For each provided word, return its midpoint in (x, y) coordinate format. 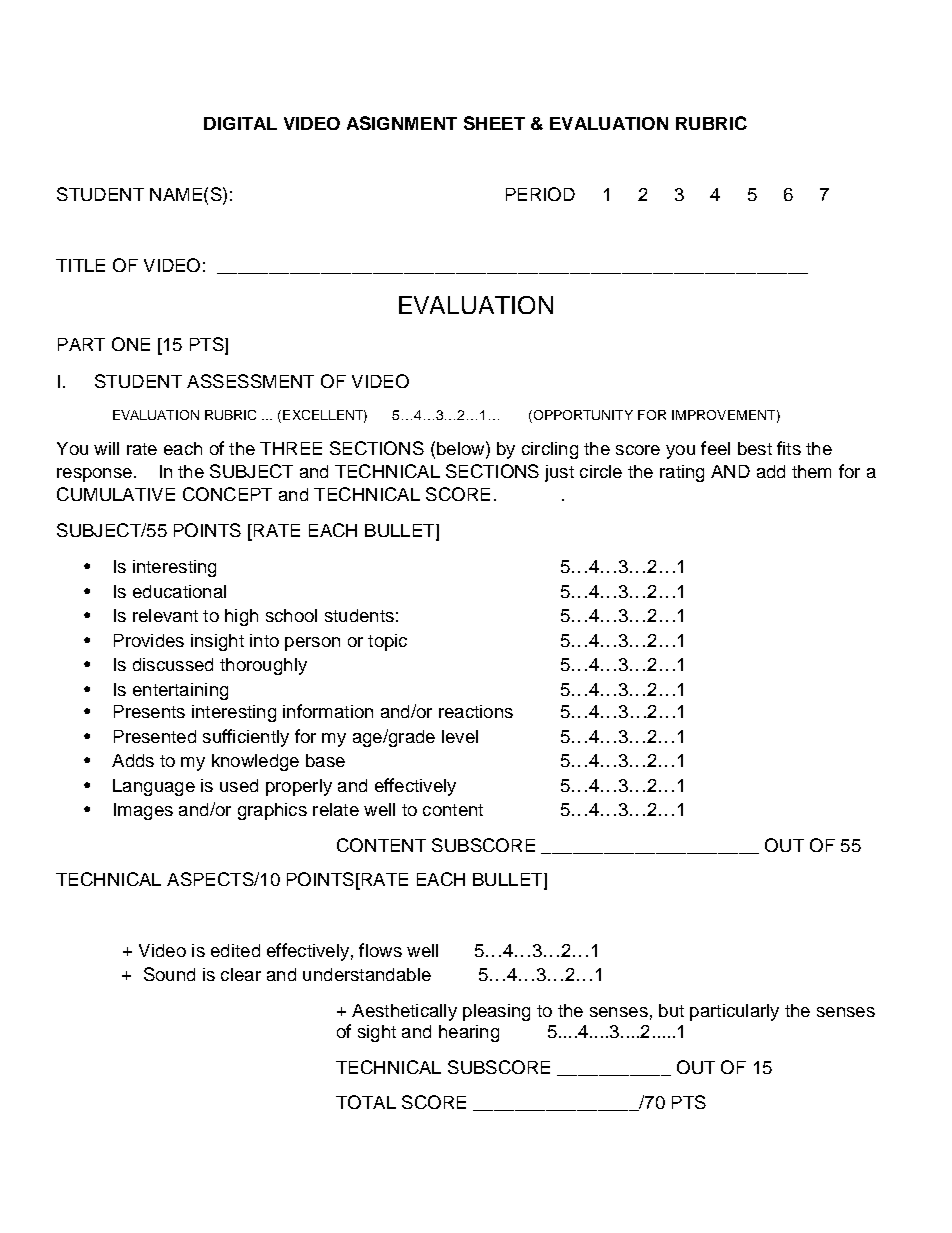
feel (715, 448)
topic (387, 642)
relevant (165, 615)
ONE (131, 344)
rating (682, 473)
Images (143, 811)
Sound (169, 974)
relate (336, 809)
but (671, 1010)
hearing (469, 1033)
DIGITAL (240, 123)
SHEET (494, 123)
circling (550, 450)
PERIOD (540, 194)
